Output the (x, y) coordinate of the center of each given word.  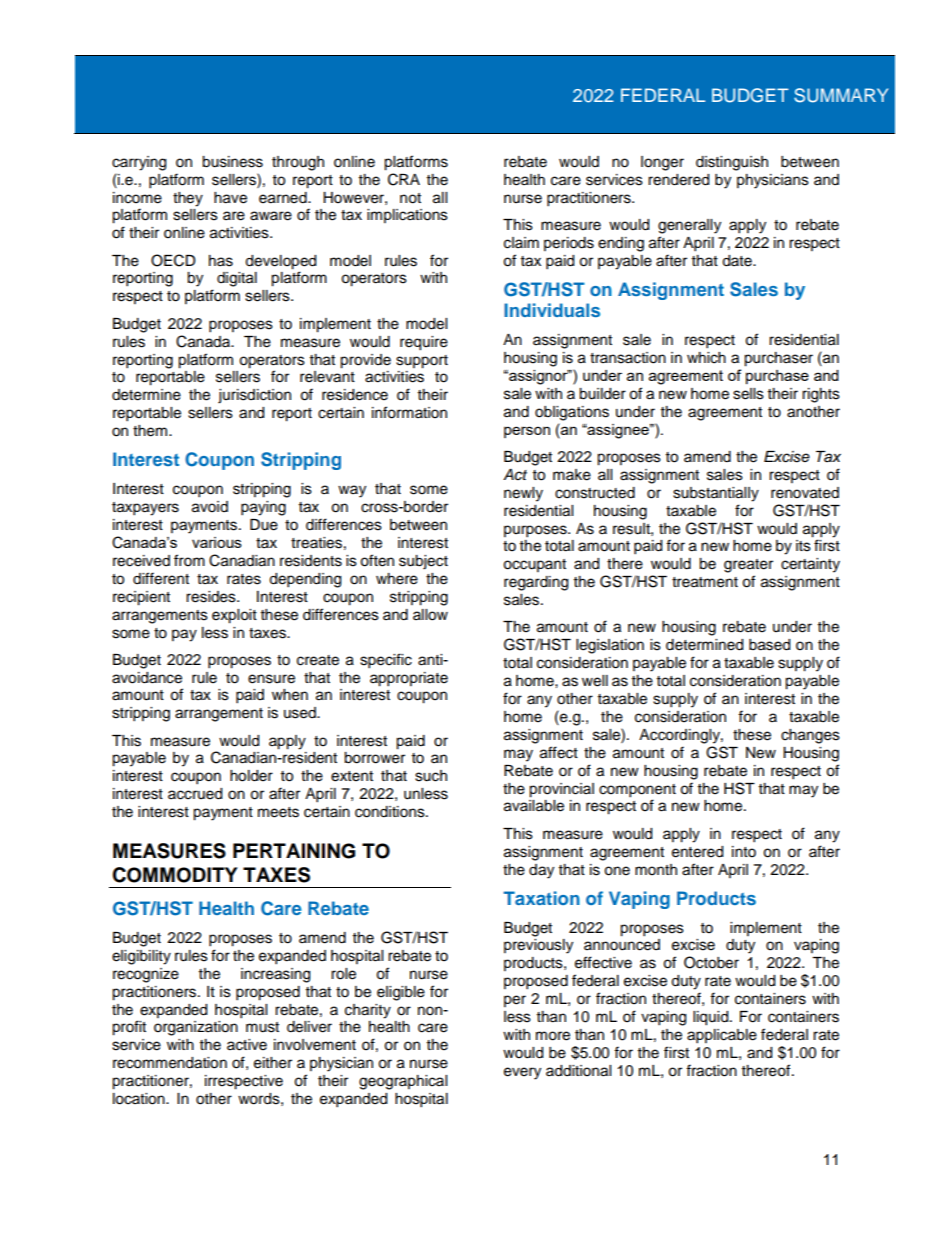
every (522, 1073)
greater (748, 566)
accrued (195, 794)
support (422, 362)
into (744, 852)
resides (212, 597)
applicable (722, 1036)
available (534, 806)
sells (748, 394)
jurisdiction (254, 396)
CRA (404, 179)
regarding (536, 583)
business (232, 162)
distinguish (732, 163)
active (247, 1045)
